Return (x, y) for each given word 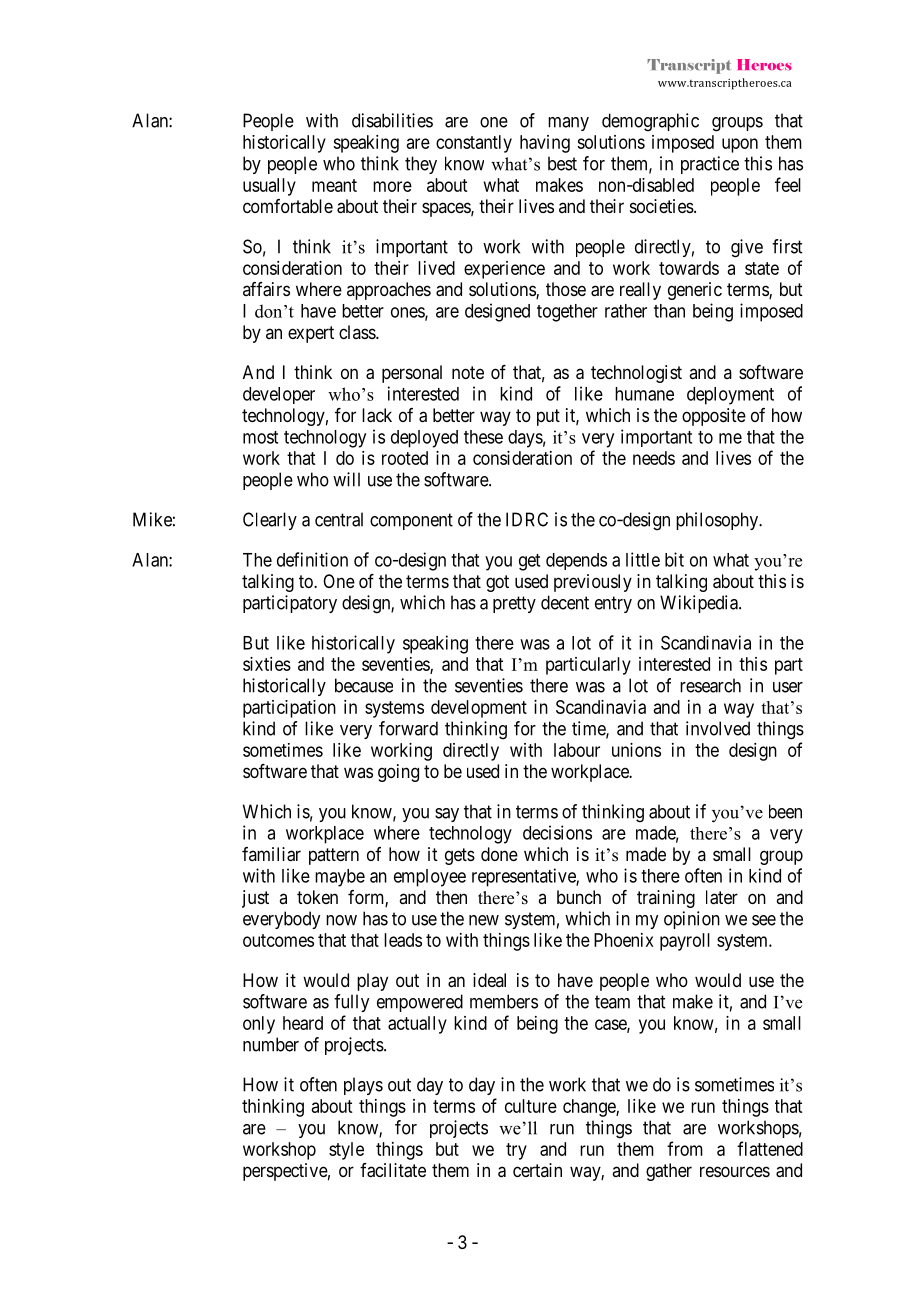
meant (334, 185)
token (317, 897)
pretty (514, 604)
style (346, 1151)
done (499, 854)
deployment (730, 396)
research (710, 685)
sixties (267, 664)
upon (740, 145)
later (722, 897)
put (548, 417)
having (545, 144)
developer (279, 395)
